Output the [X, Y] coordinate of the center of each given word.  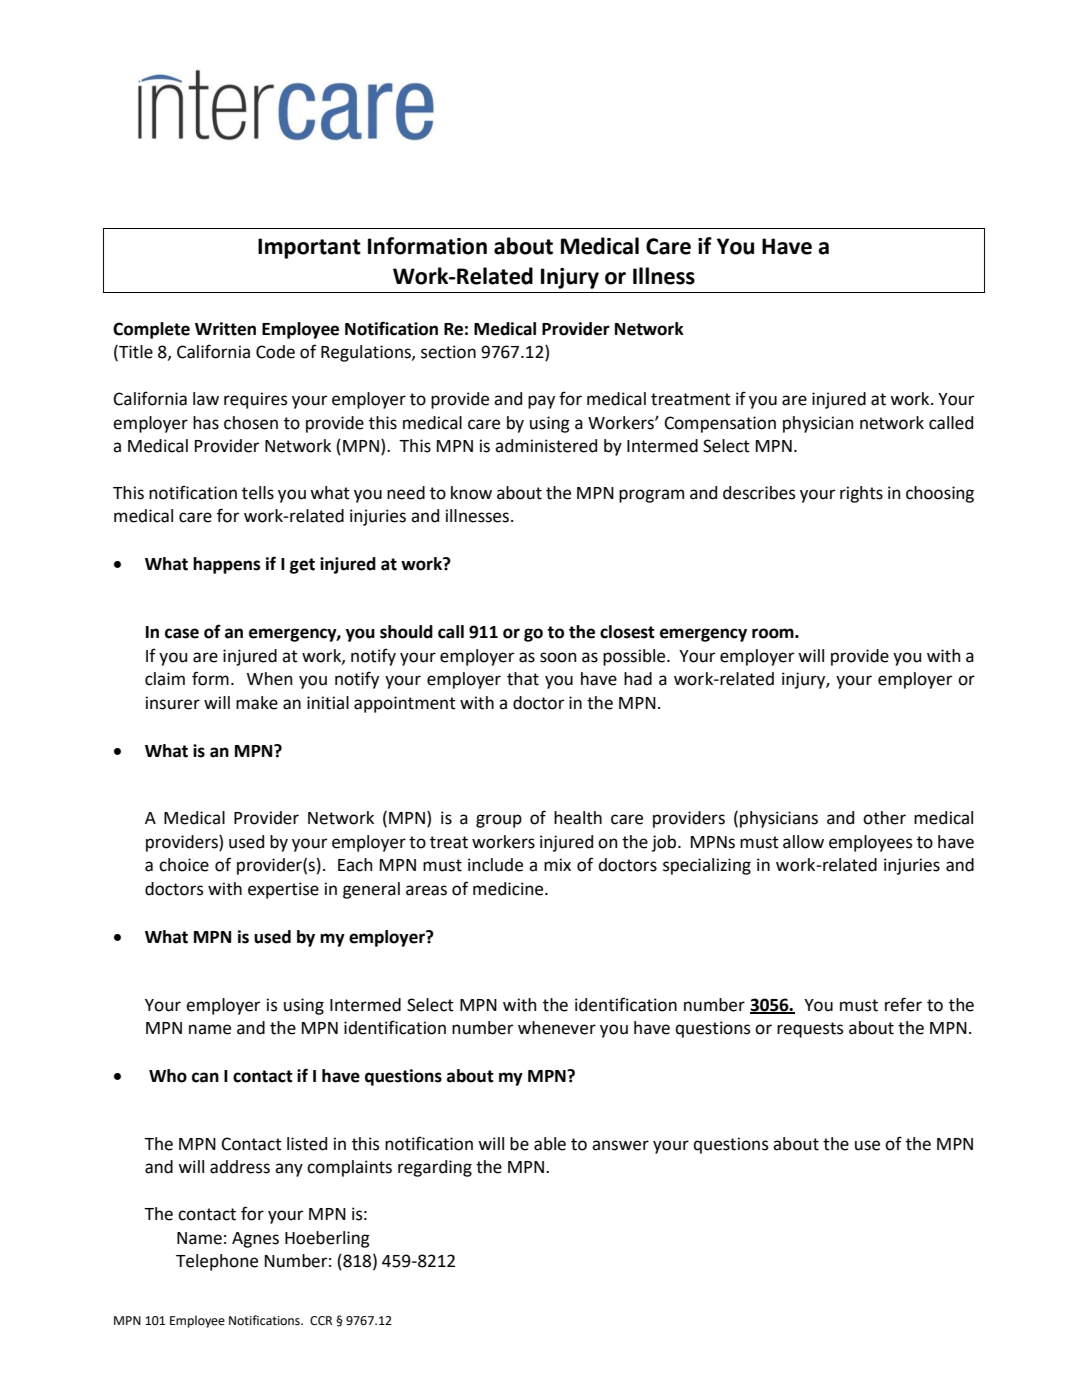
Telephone [217, 1262]
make [257, 703]
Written [225, 329]
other [884, 818]
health [578, 818]
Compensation [720, 424]
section [448, 352]
